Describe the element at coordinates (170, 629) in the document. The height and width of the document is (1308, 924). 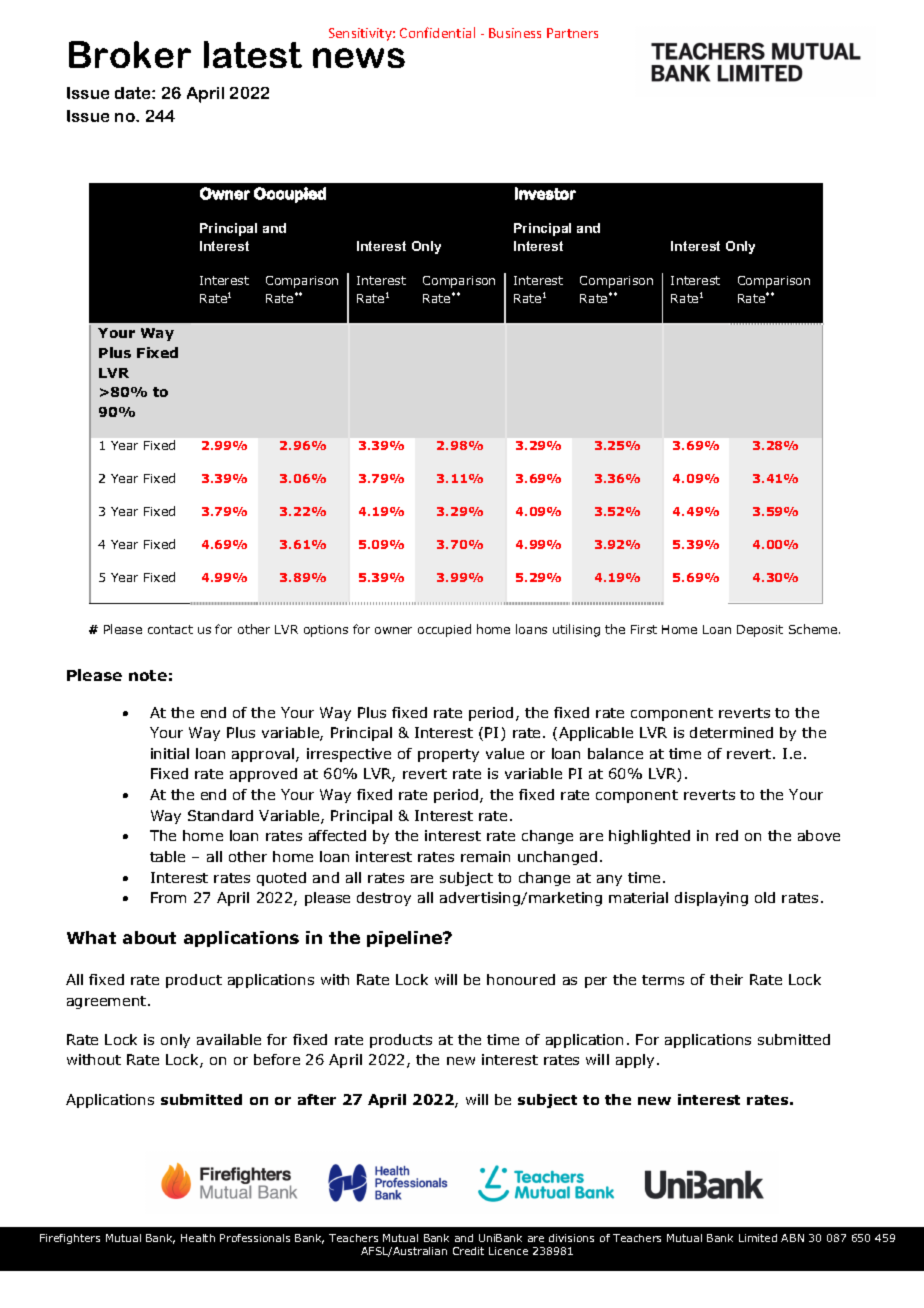
I see `contact` at that location.
